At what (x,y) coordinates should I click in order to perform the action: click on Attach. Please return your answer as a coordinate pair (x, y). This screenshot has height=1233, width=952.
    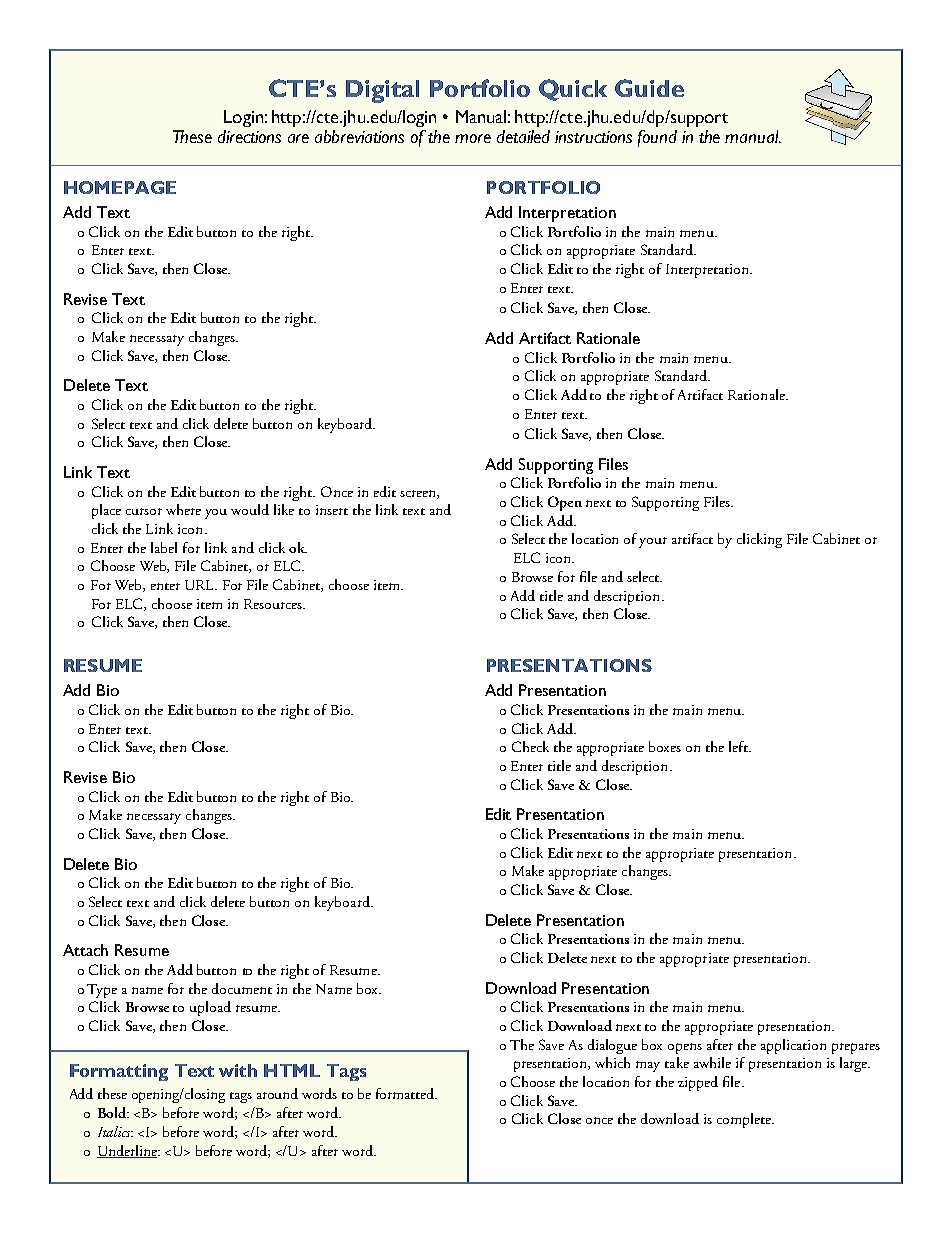
    Looking at the image, I should click on (85, 950).
